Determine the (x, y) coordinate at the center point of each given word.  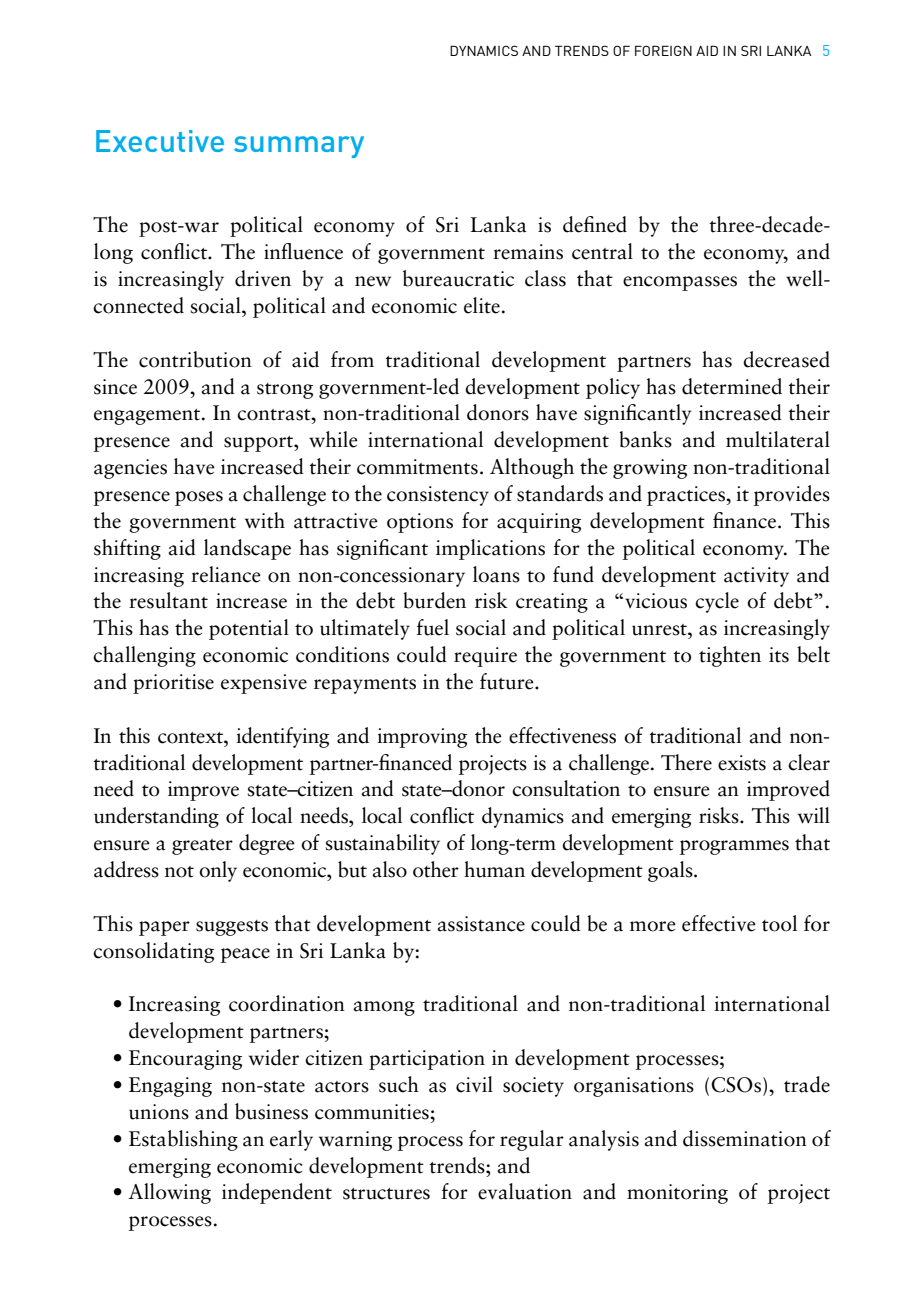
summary (299, 147)
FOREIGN (663, 50)
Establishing (183, 1140)
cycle (717, 602)
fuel (432, 627)
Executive (160, 141)
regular (532, 1140)
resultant (168, 600)
